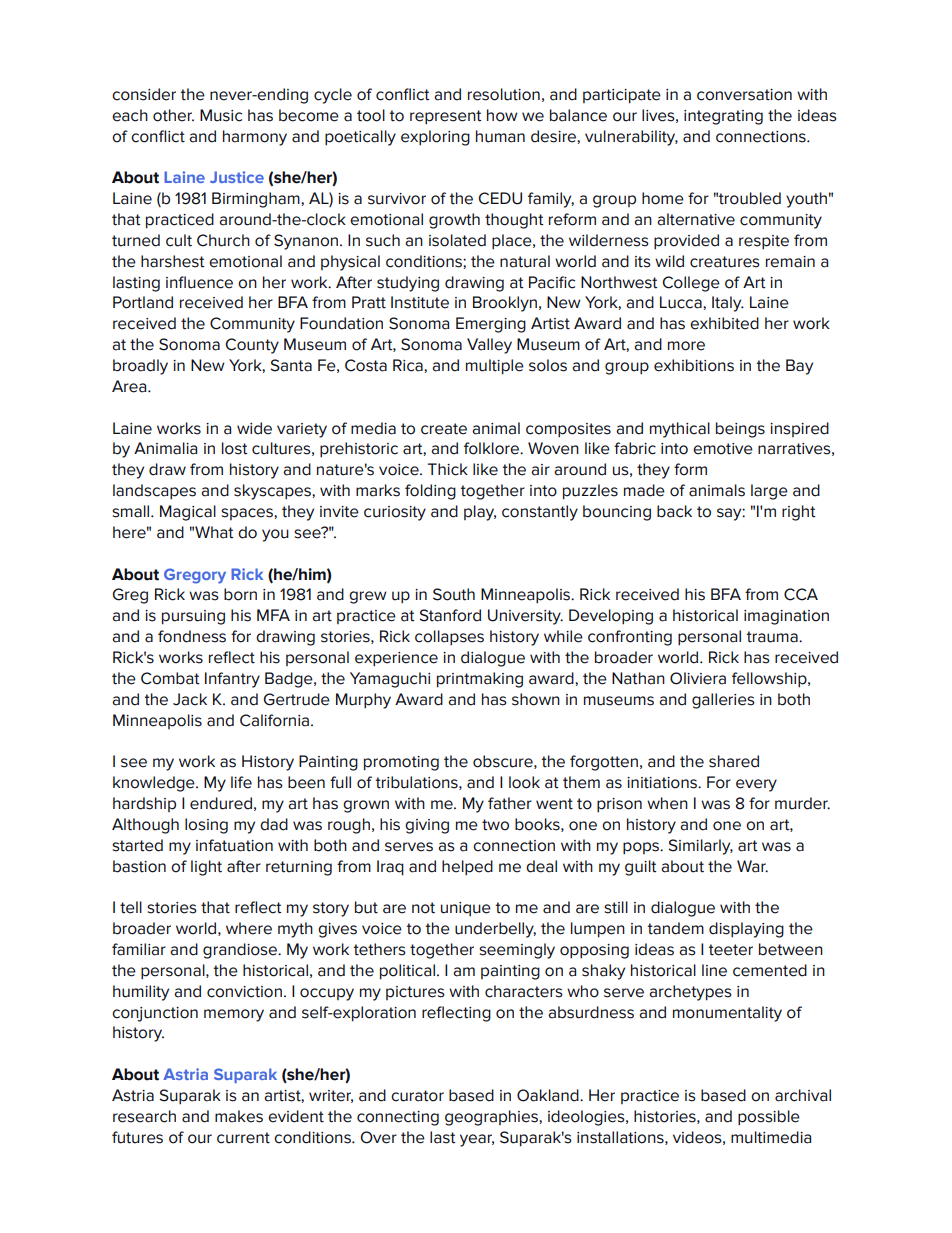  Describe the element at coordinates (446, 117) in the screenshot. I see `represent` at that location.
